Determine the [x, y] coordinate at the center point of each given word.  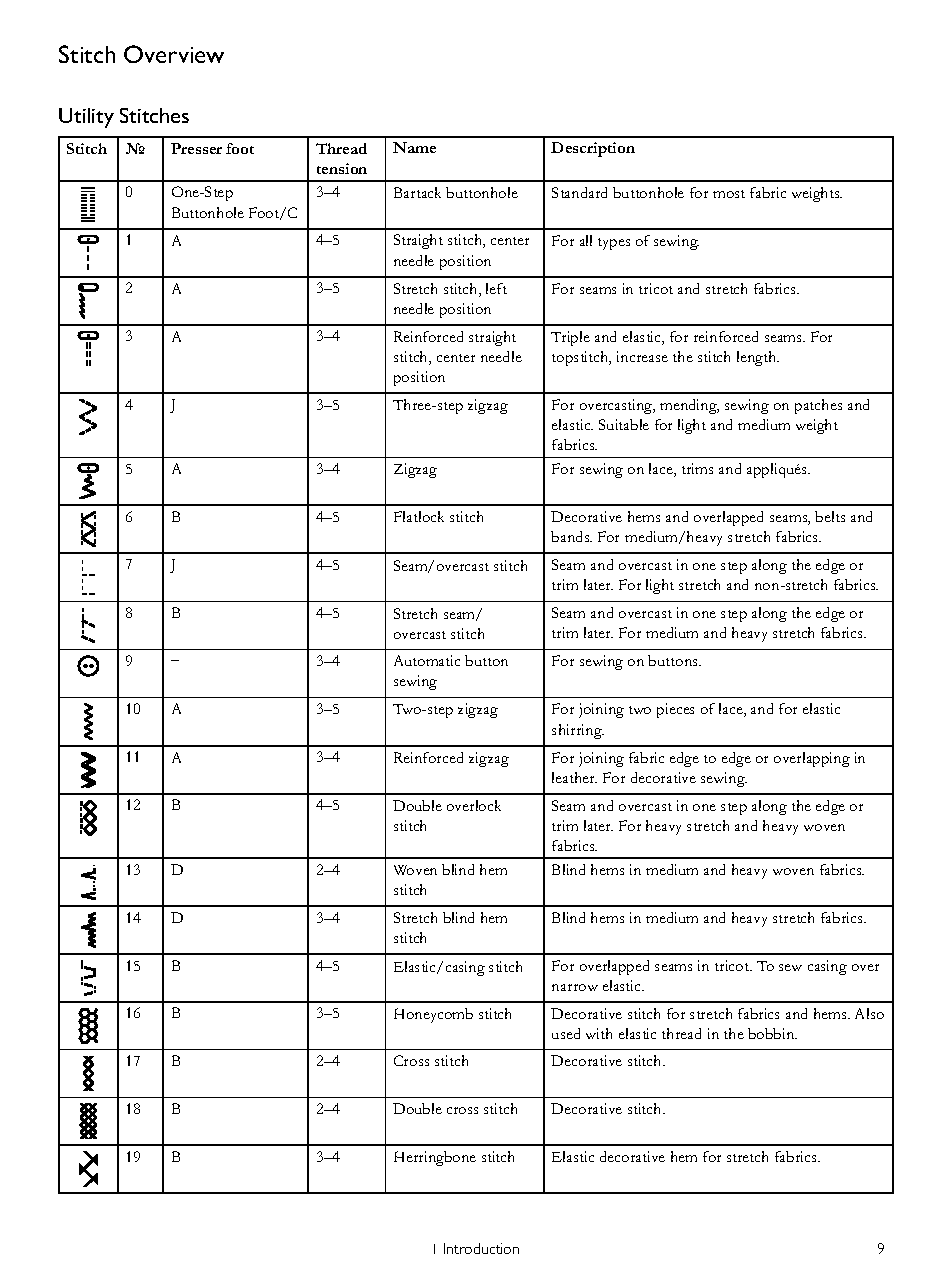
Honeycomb [433, 1015]
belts [830, 516]
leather [574, 777]
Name [414, 147]
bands [571, 536]
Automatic [427, 660]
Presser [196, 148]
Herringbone [435, 1158]
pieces [675, 710]
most [729, 194]
